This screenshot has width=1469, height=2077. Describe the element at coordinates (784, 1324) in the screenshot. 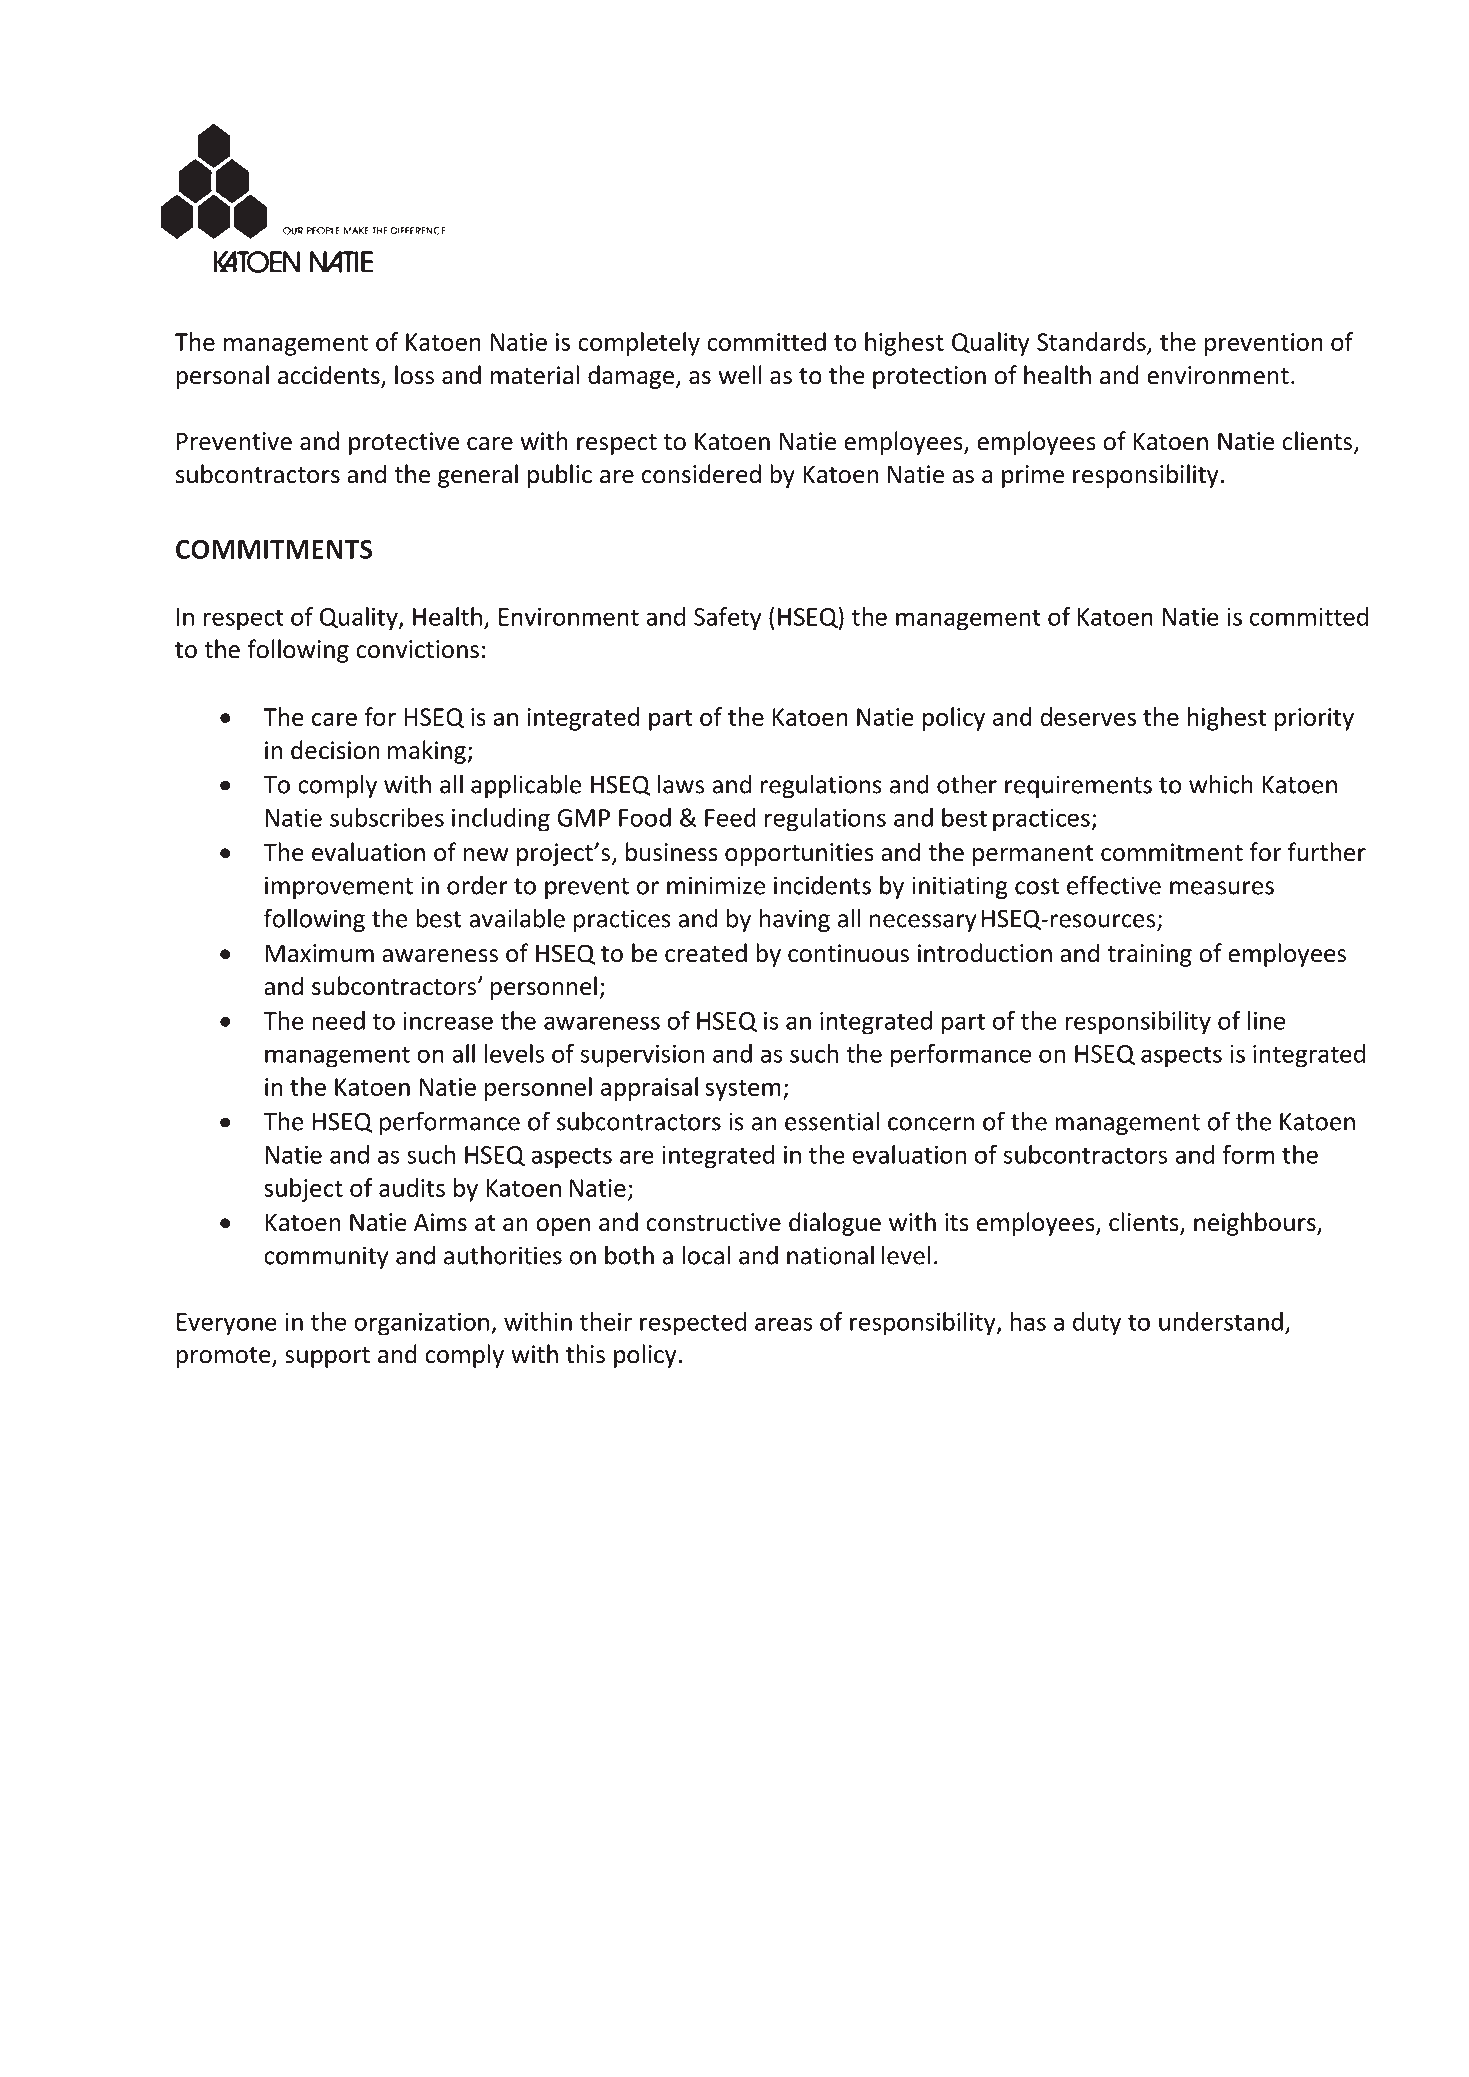

I see `areas` at that location.
